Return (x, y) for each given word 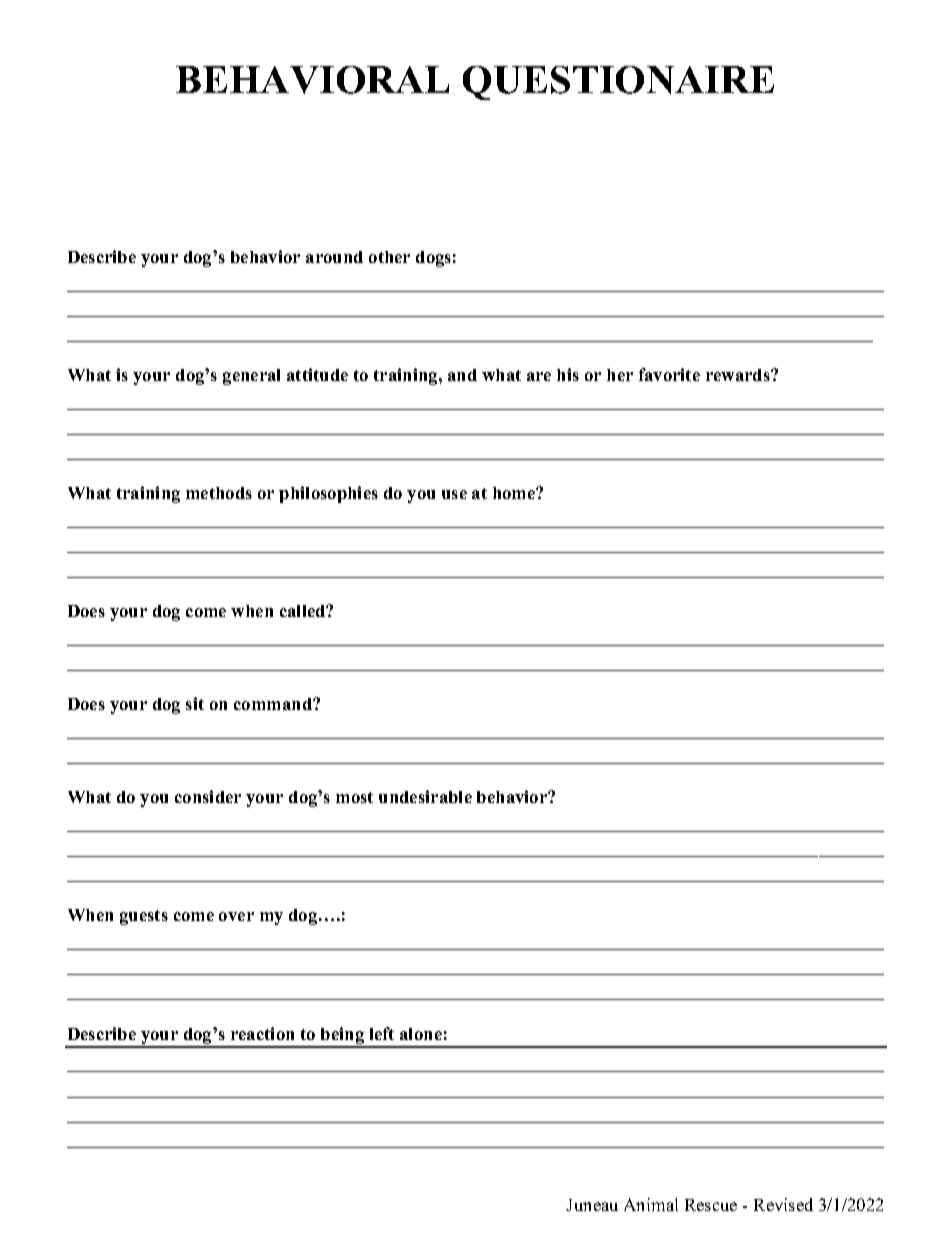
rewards (739, 375)
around (334, 257)
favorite (669, 374)
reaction (262, 1033)
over (236, 916)
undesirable (425, 796)
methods (219, 493)
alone (421, 1034)
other (389, 257)
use (454, 494)
